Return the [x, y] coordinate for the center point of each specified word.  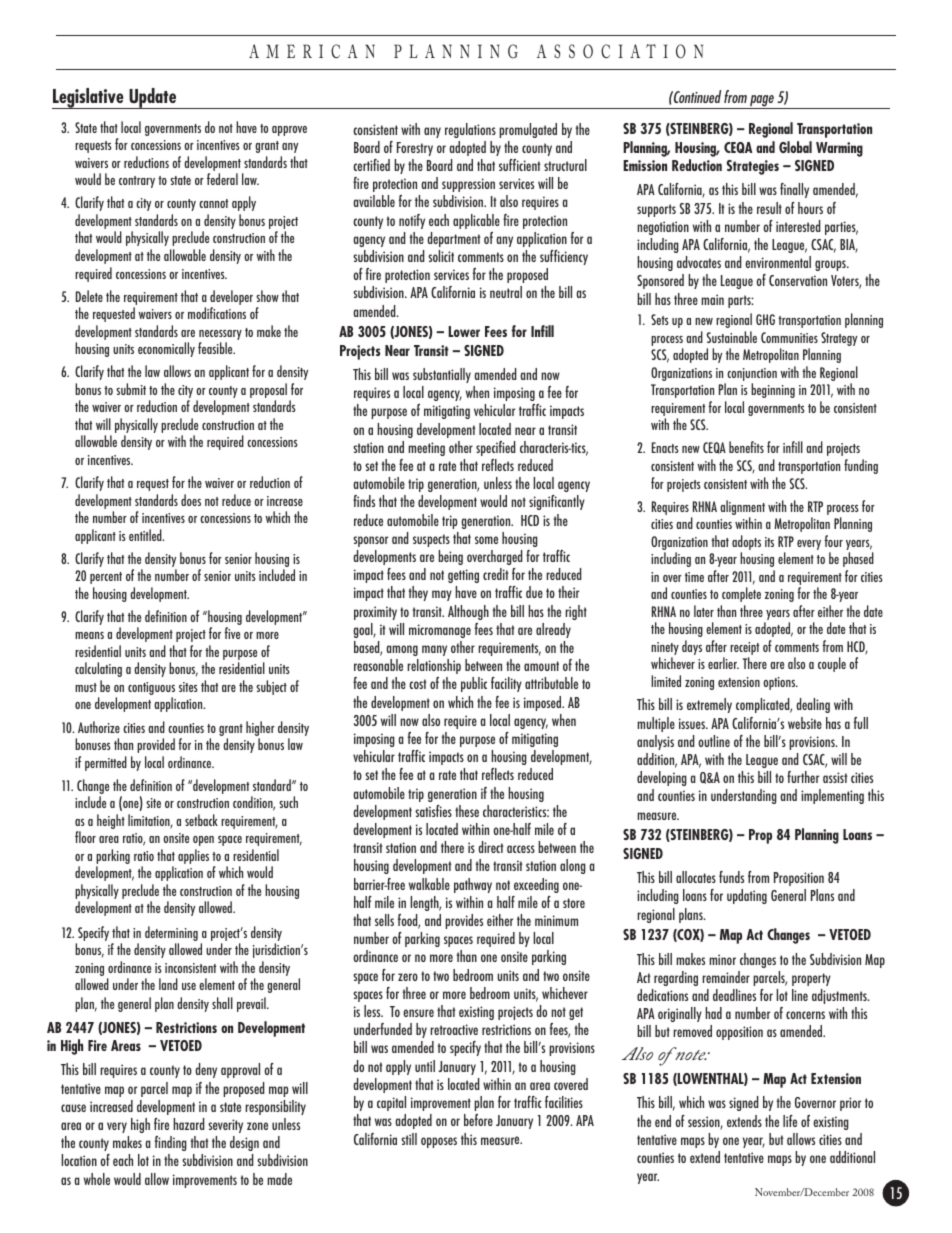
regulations [470, 130]
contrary [137, 182]
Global [795, 147]
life [790, 1121]
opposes [439, 1142]
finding [171, 1143]
